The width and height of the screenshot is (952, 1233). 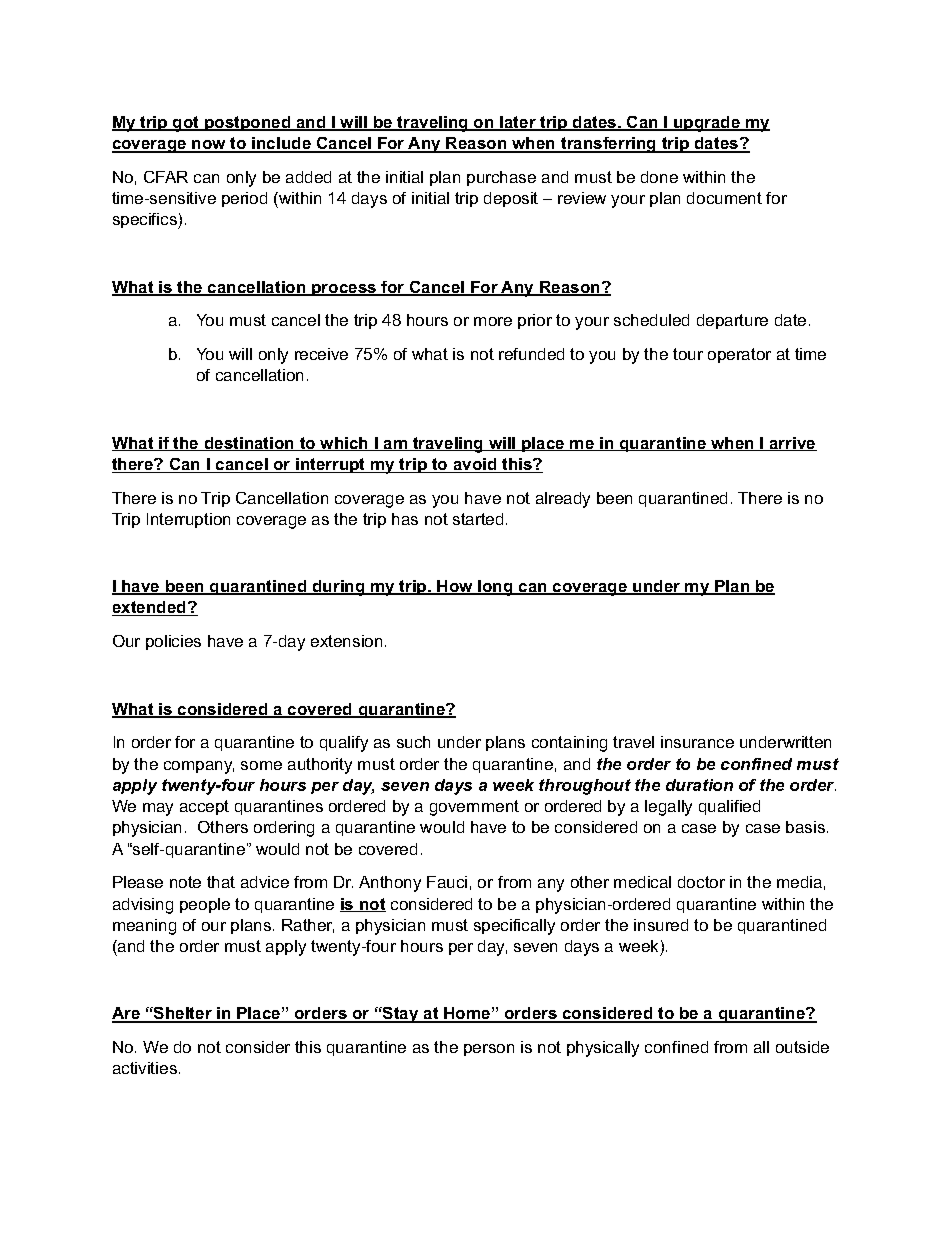 I want to click on such, so click(x=413, y=742).
